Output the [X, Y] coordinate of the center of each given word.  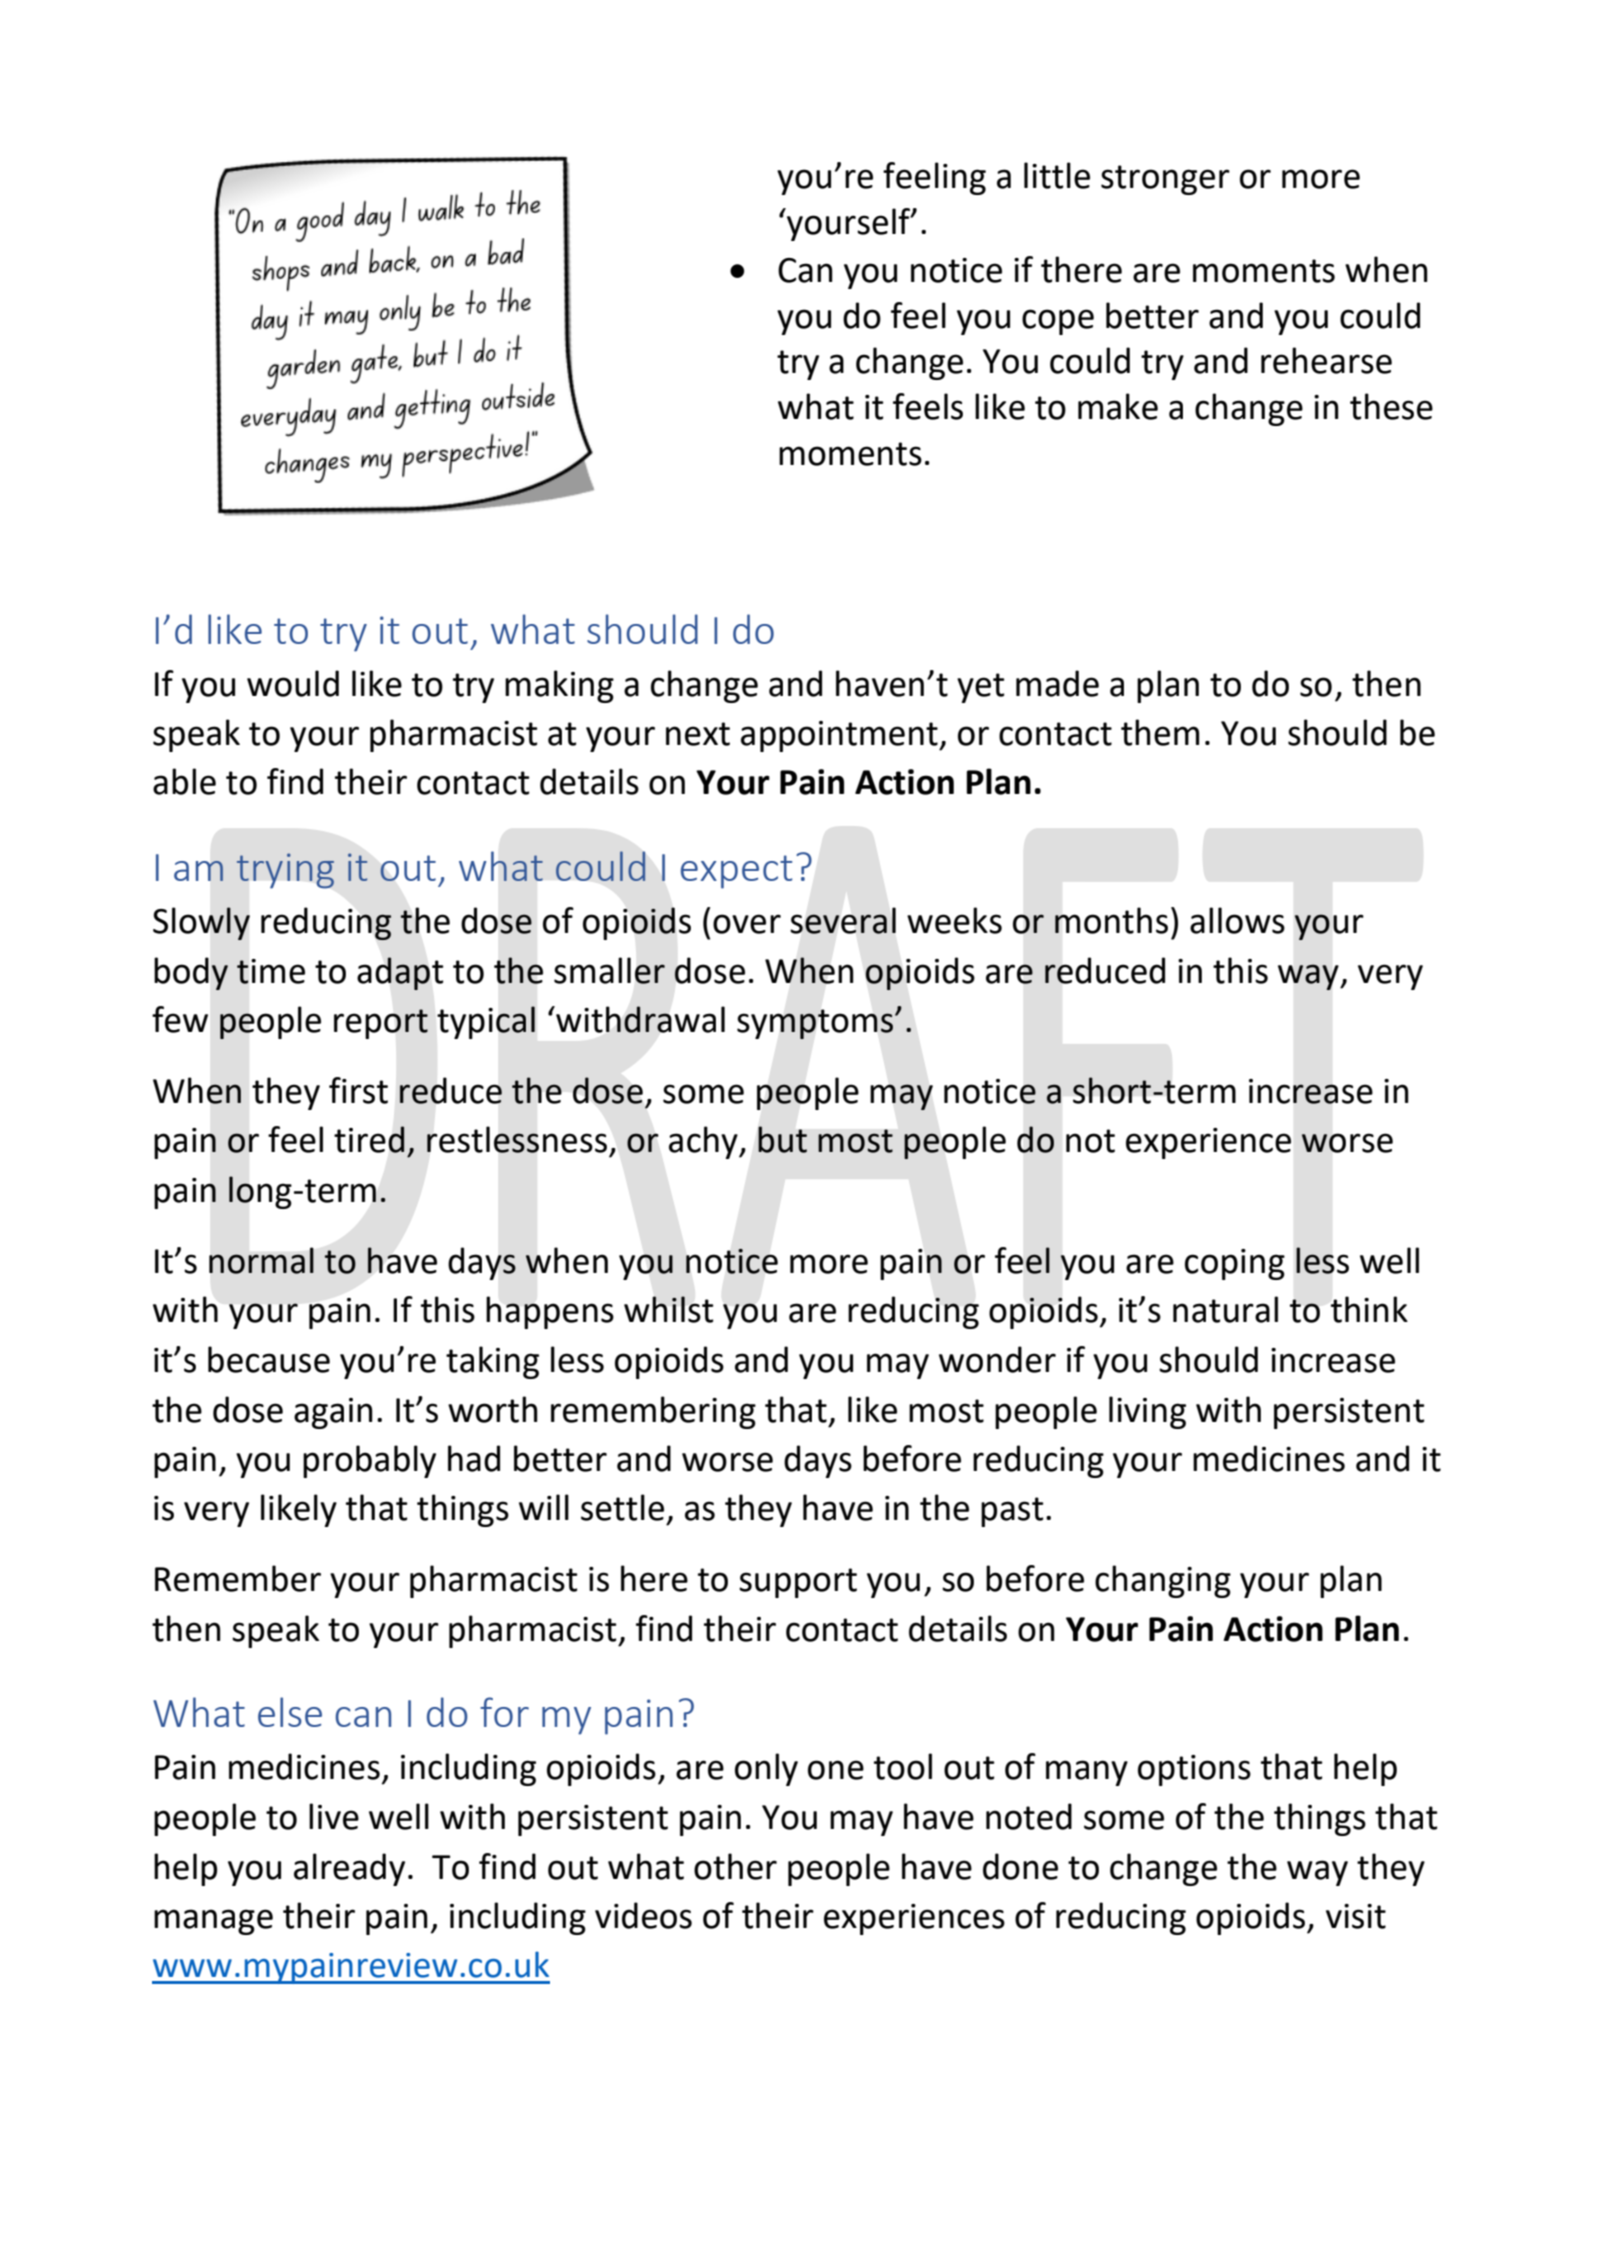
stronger [1165, 180]
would [293, 683]
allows [1237, 920]
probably [369, 1461]
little [1057, 175]
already [349, 1869]
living [1147, 1412]
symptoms [816, 1024]
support [798, 1583]
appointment [840, 736]
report [381, 1024]
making [559, 686]
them [1160, 732]
